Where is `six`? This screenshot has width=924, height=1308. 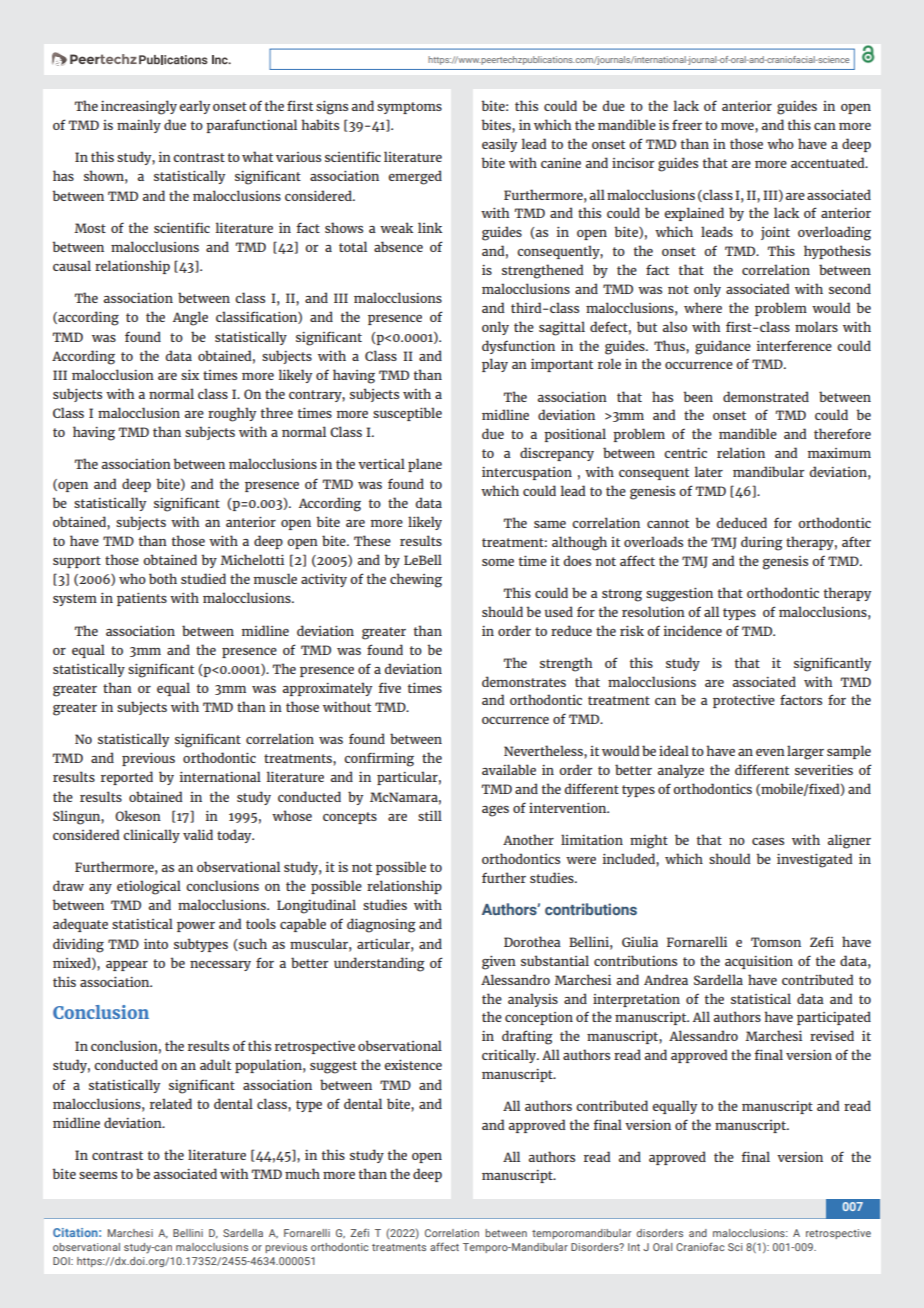
six is located at coordinates (190, 374).
